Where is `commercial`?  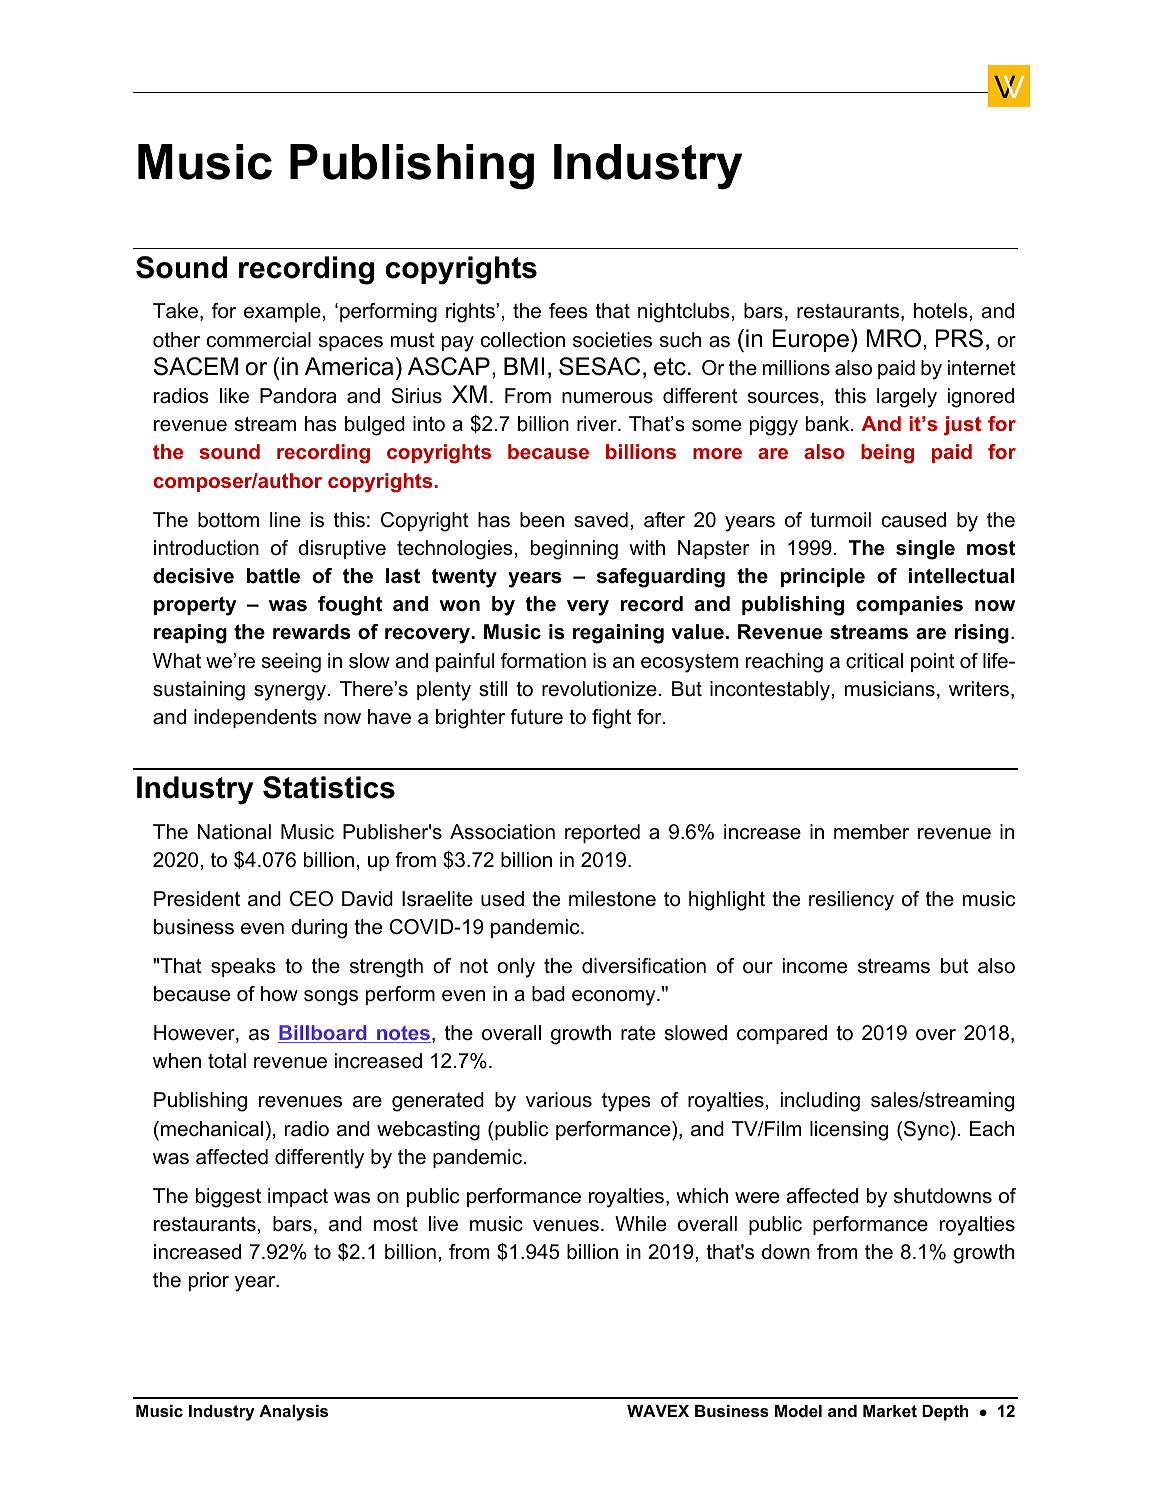
commercial is located at coordinates (259, 340).
